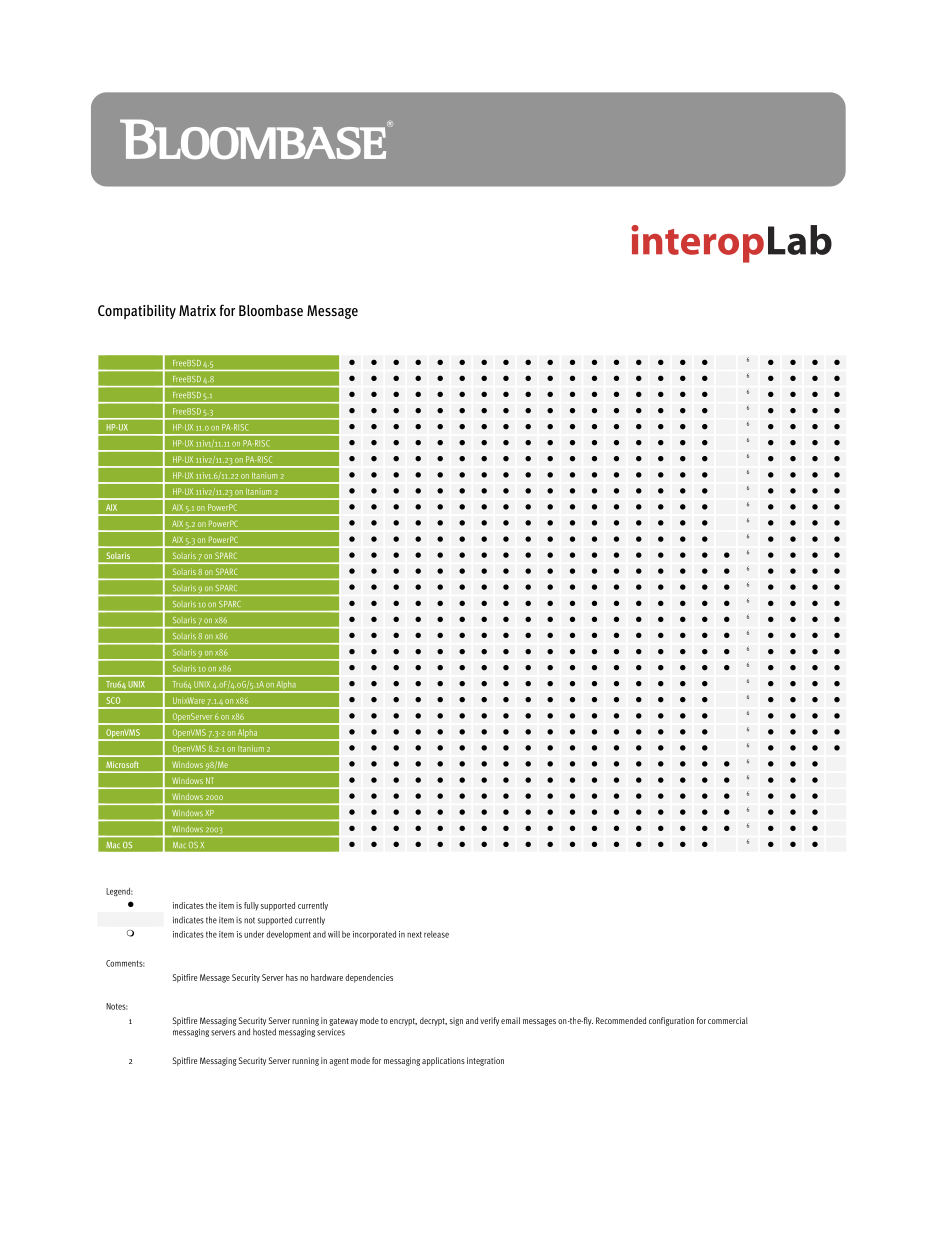  Describe the element at coordinates (197, 310) in the screenshot. I see `Matrix` at that location.
